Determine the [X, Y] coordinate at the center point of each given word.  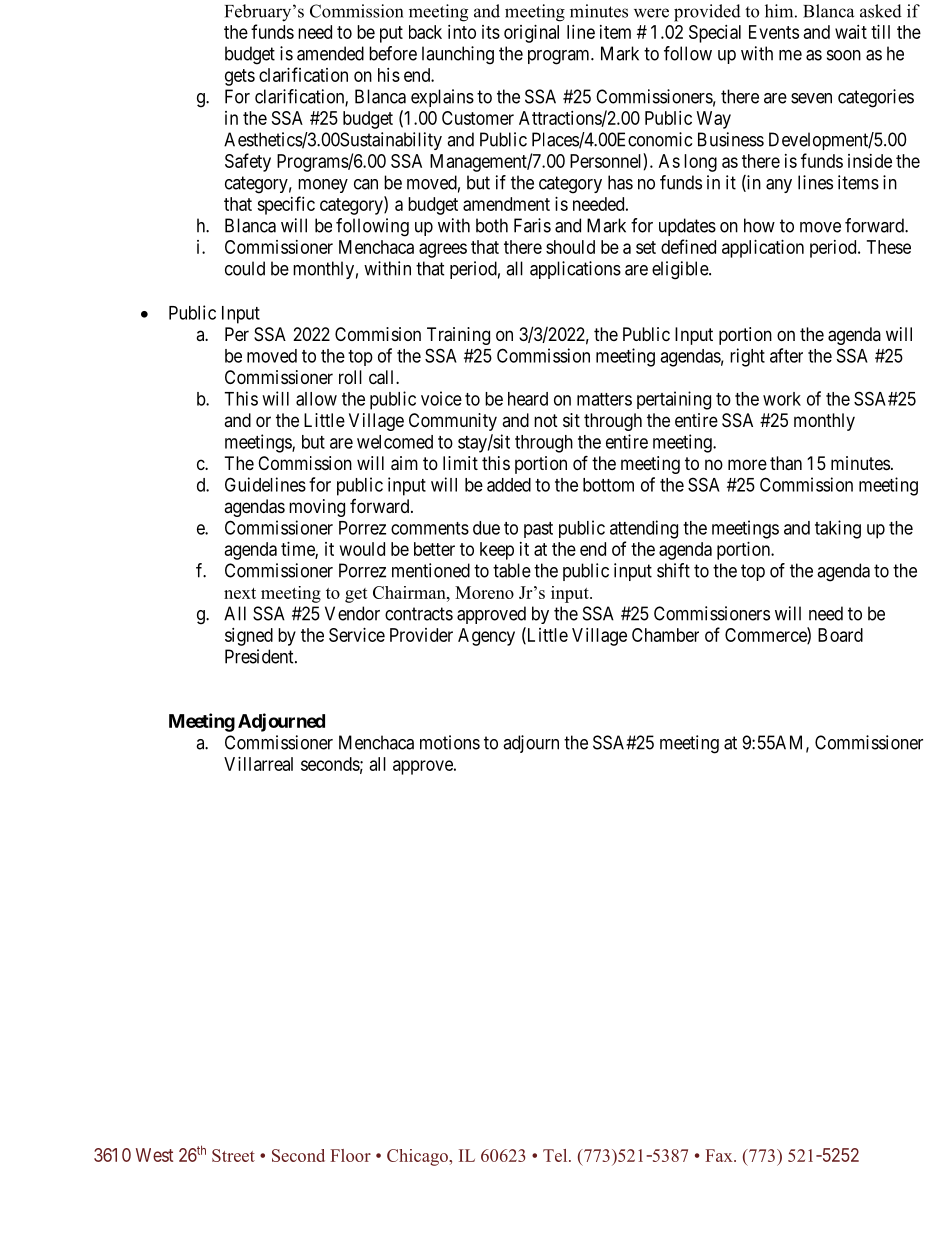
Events [774, 32]
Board [840, 635]
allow [316, 399]
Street [233, 1155]
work [782, 399]
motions [450, 742]
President [260, 656]
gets [240, 77]
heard [528, 399]
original [531, 34]
